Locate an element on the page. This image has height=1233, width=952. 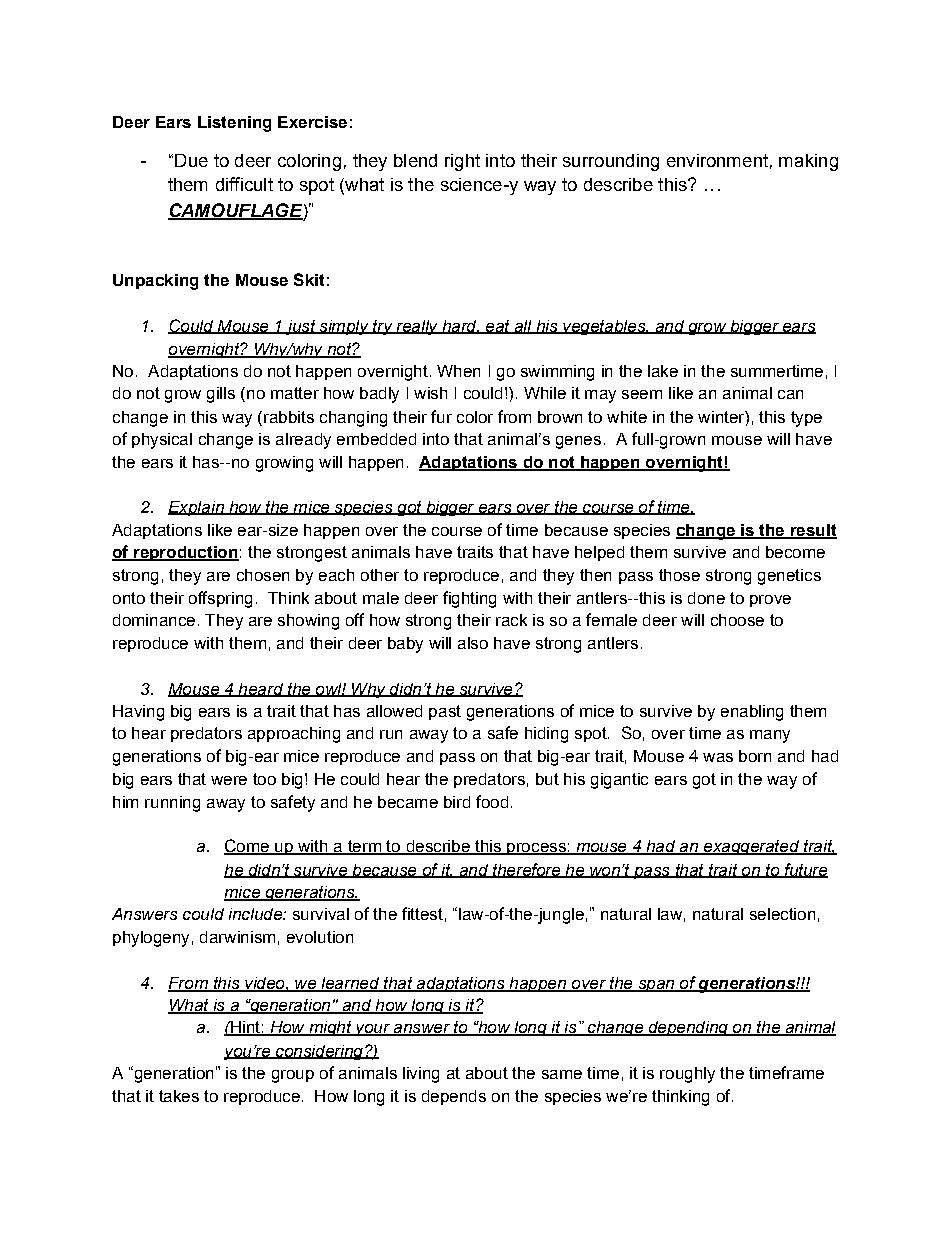
making is located at coordinates (808, 162).
